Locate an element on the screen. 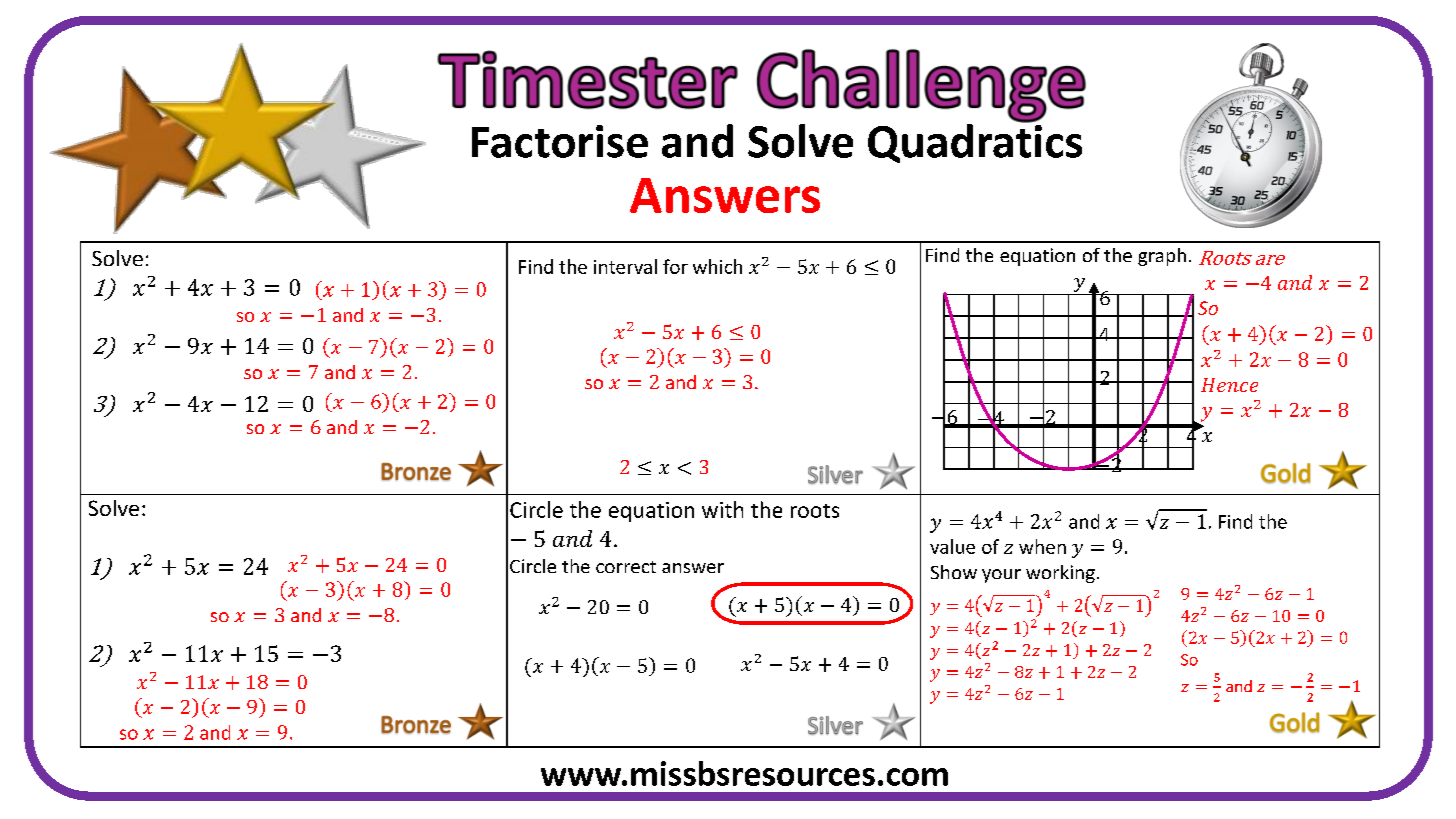 Image resolution: width=1456 pixels, height=819 pixels. value is located at coordinates (952, 546).
